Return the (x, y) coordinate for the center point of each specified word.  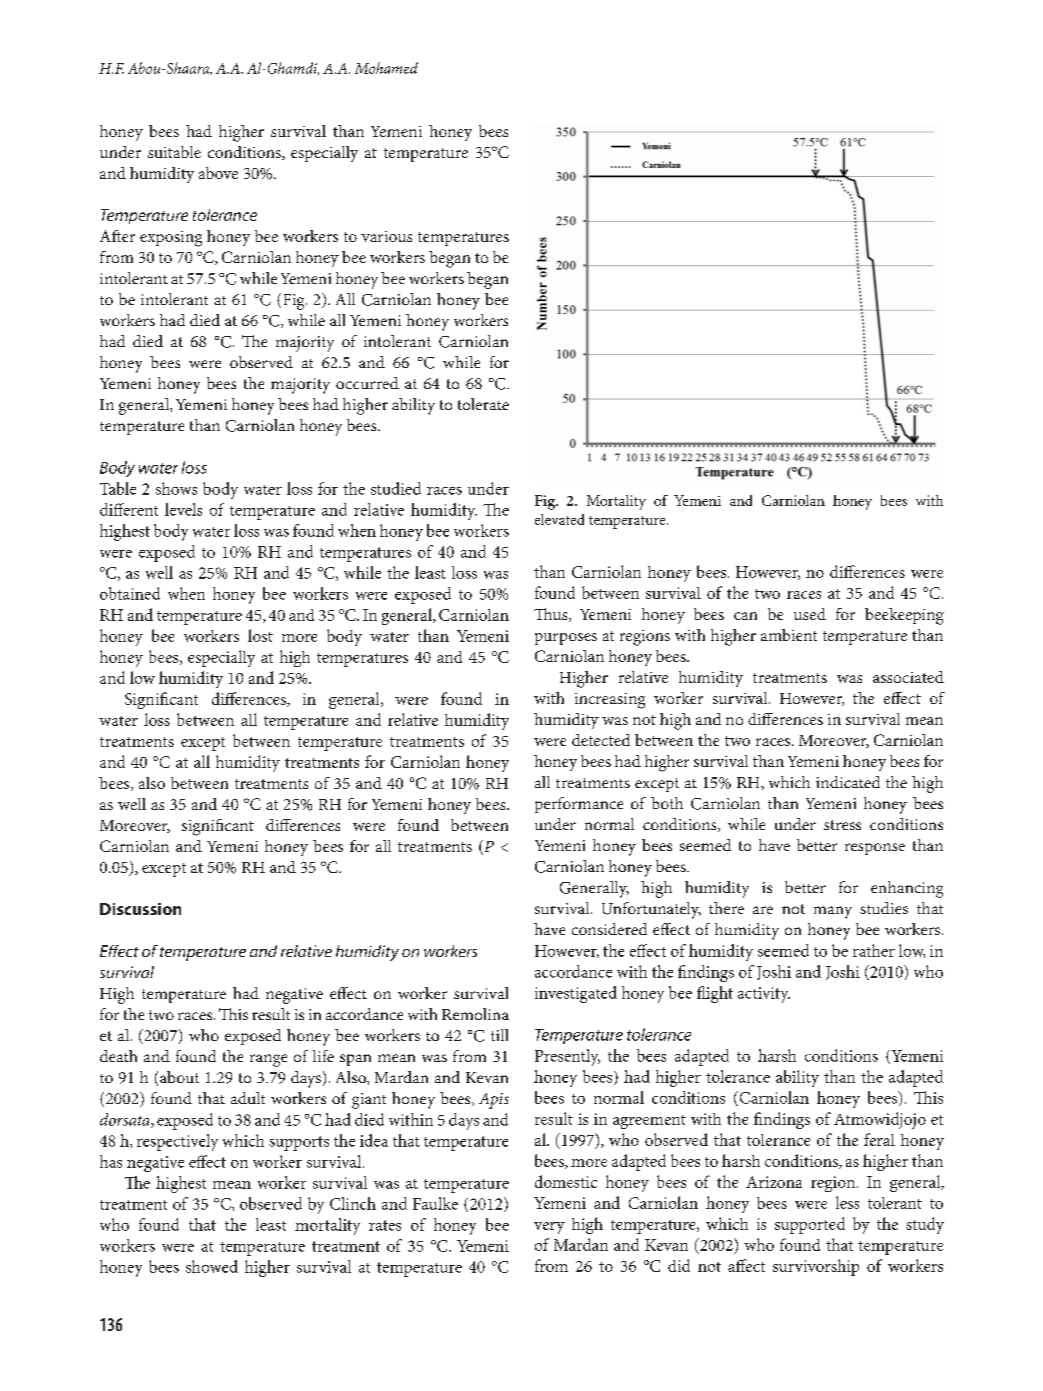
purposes (566, 639)
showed (212, 1266)
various (386, 236)
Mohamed (386, 68)
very (549, 1228)
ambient (789, 635)
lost (260, 635)
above (218, 173)
